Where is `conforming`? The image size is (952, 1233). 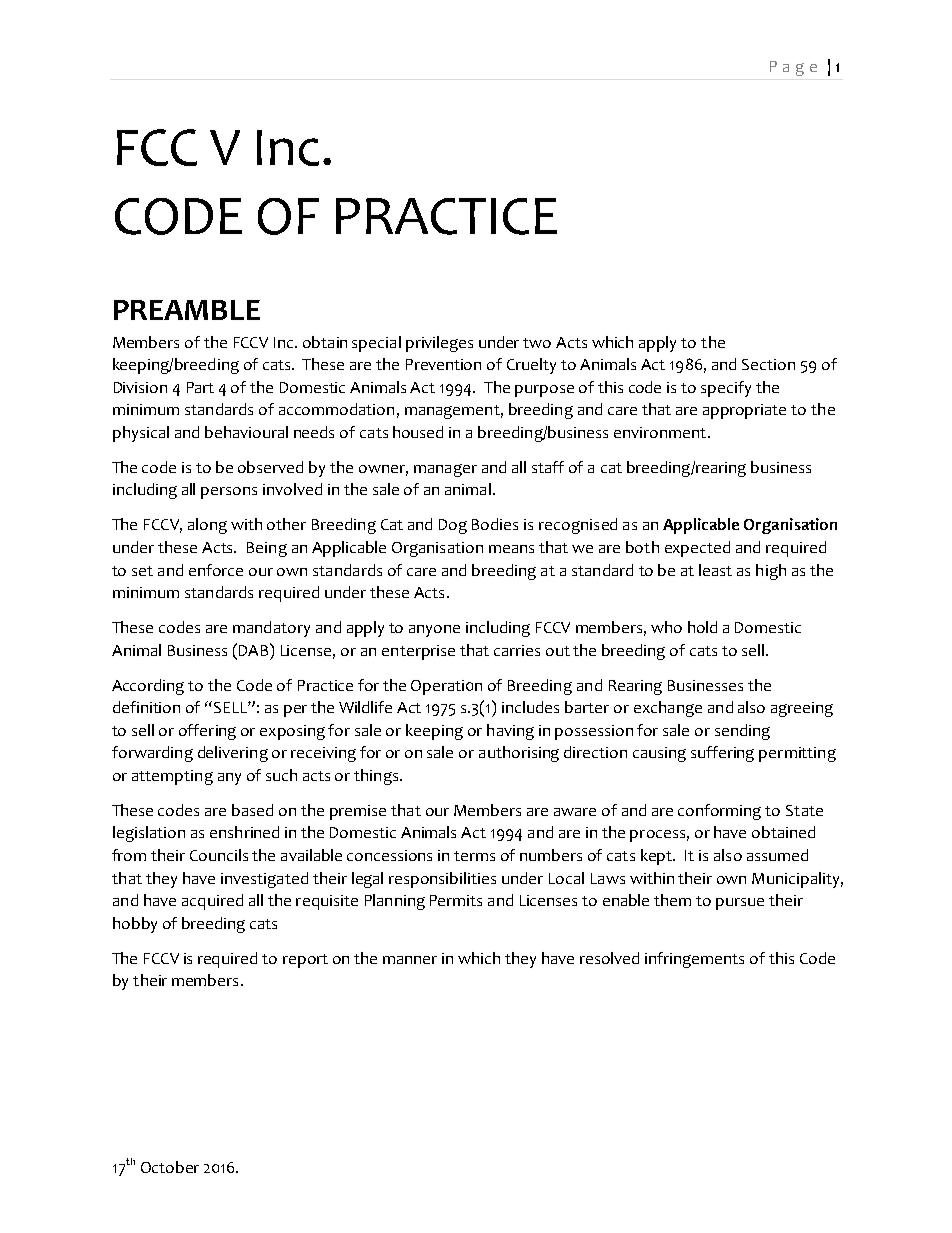 conforming is located at coordinates (719, 812).
